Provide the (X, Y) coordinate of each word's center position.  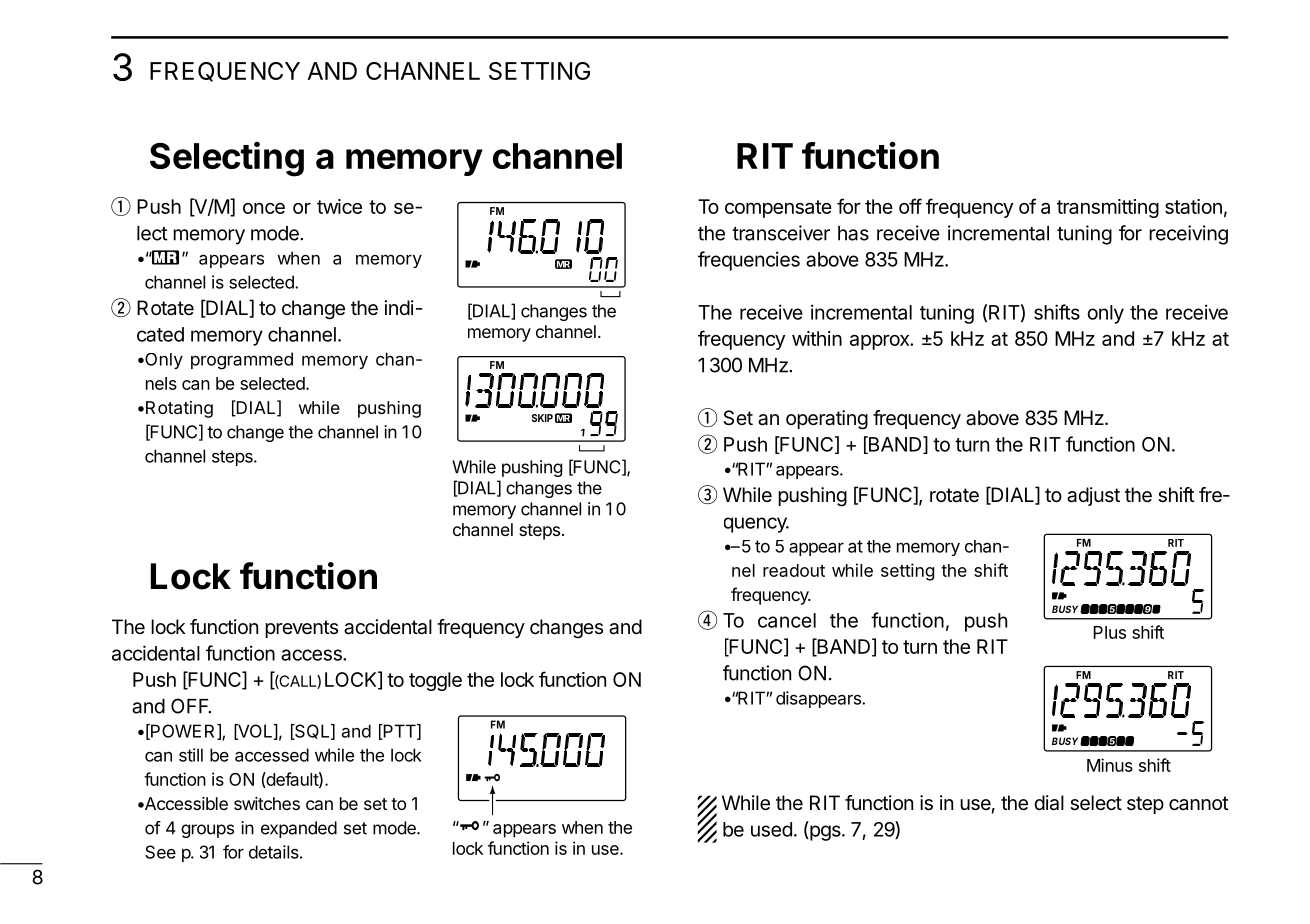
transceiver (781, 233)
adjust (1093, 496)
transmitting (1108, 208)
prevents (301, 629)
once (264, 208)
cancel (787, 620)
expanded (299, 829)
